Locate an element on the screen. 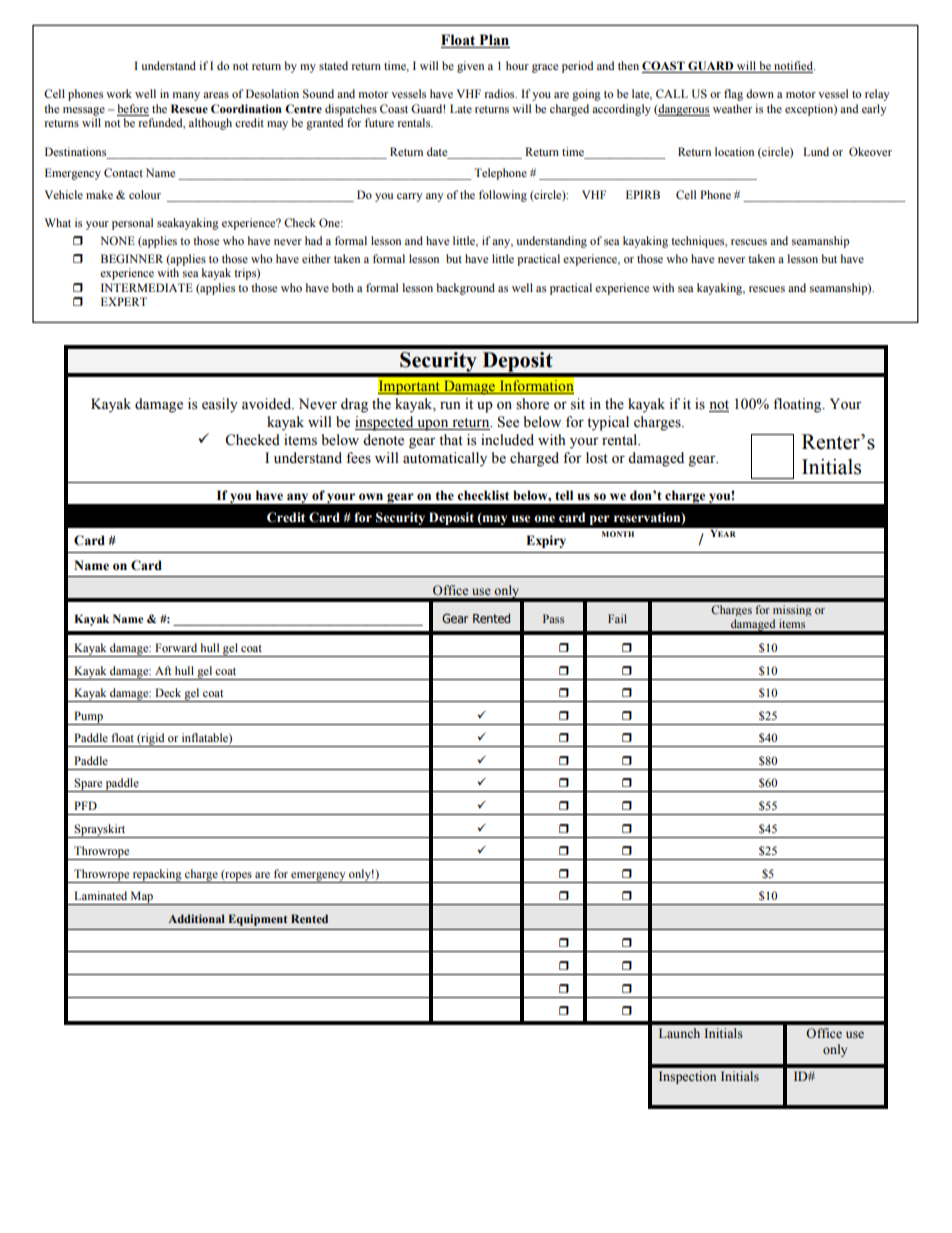  Deck is located at coordinates (168, 692).
